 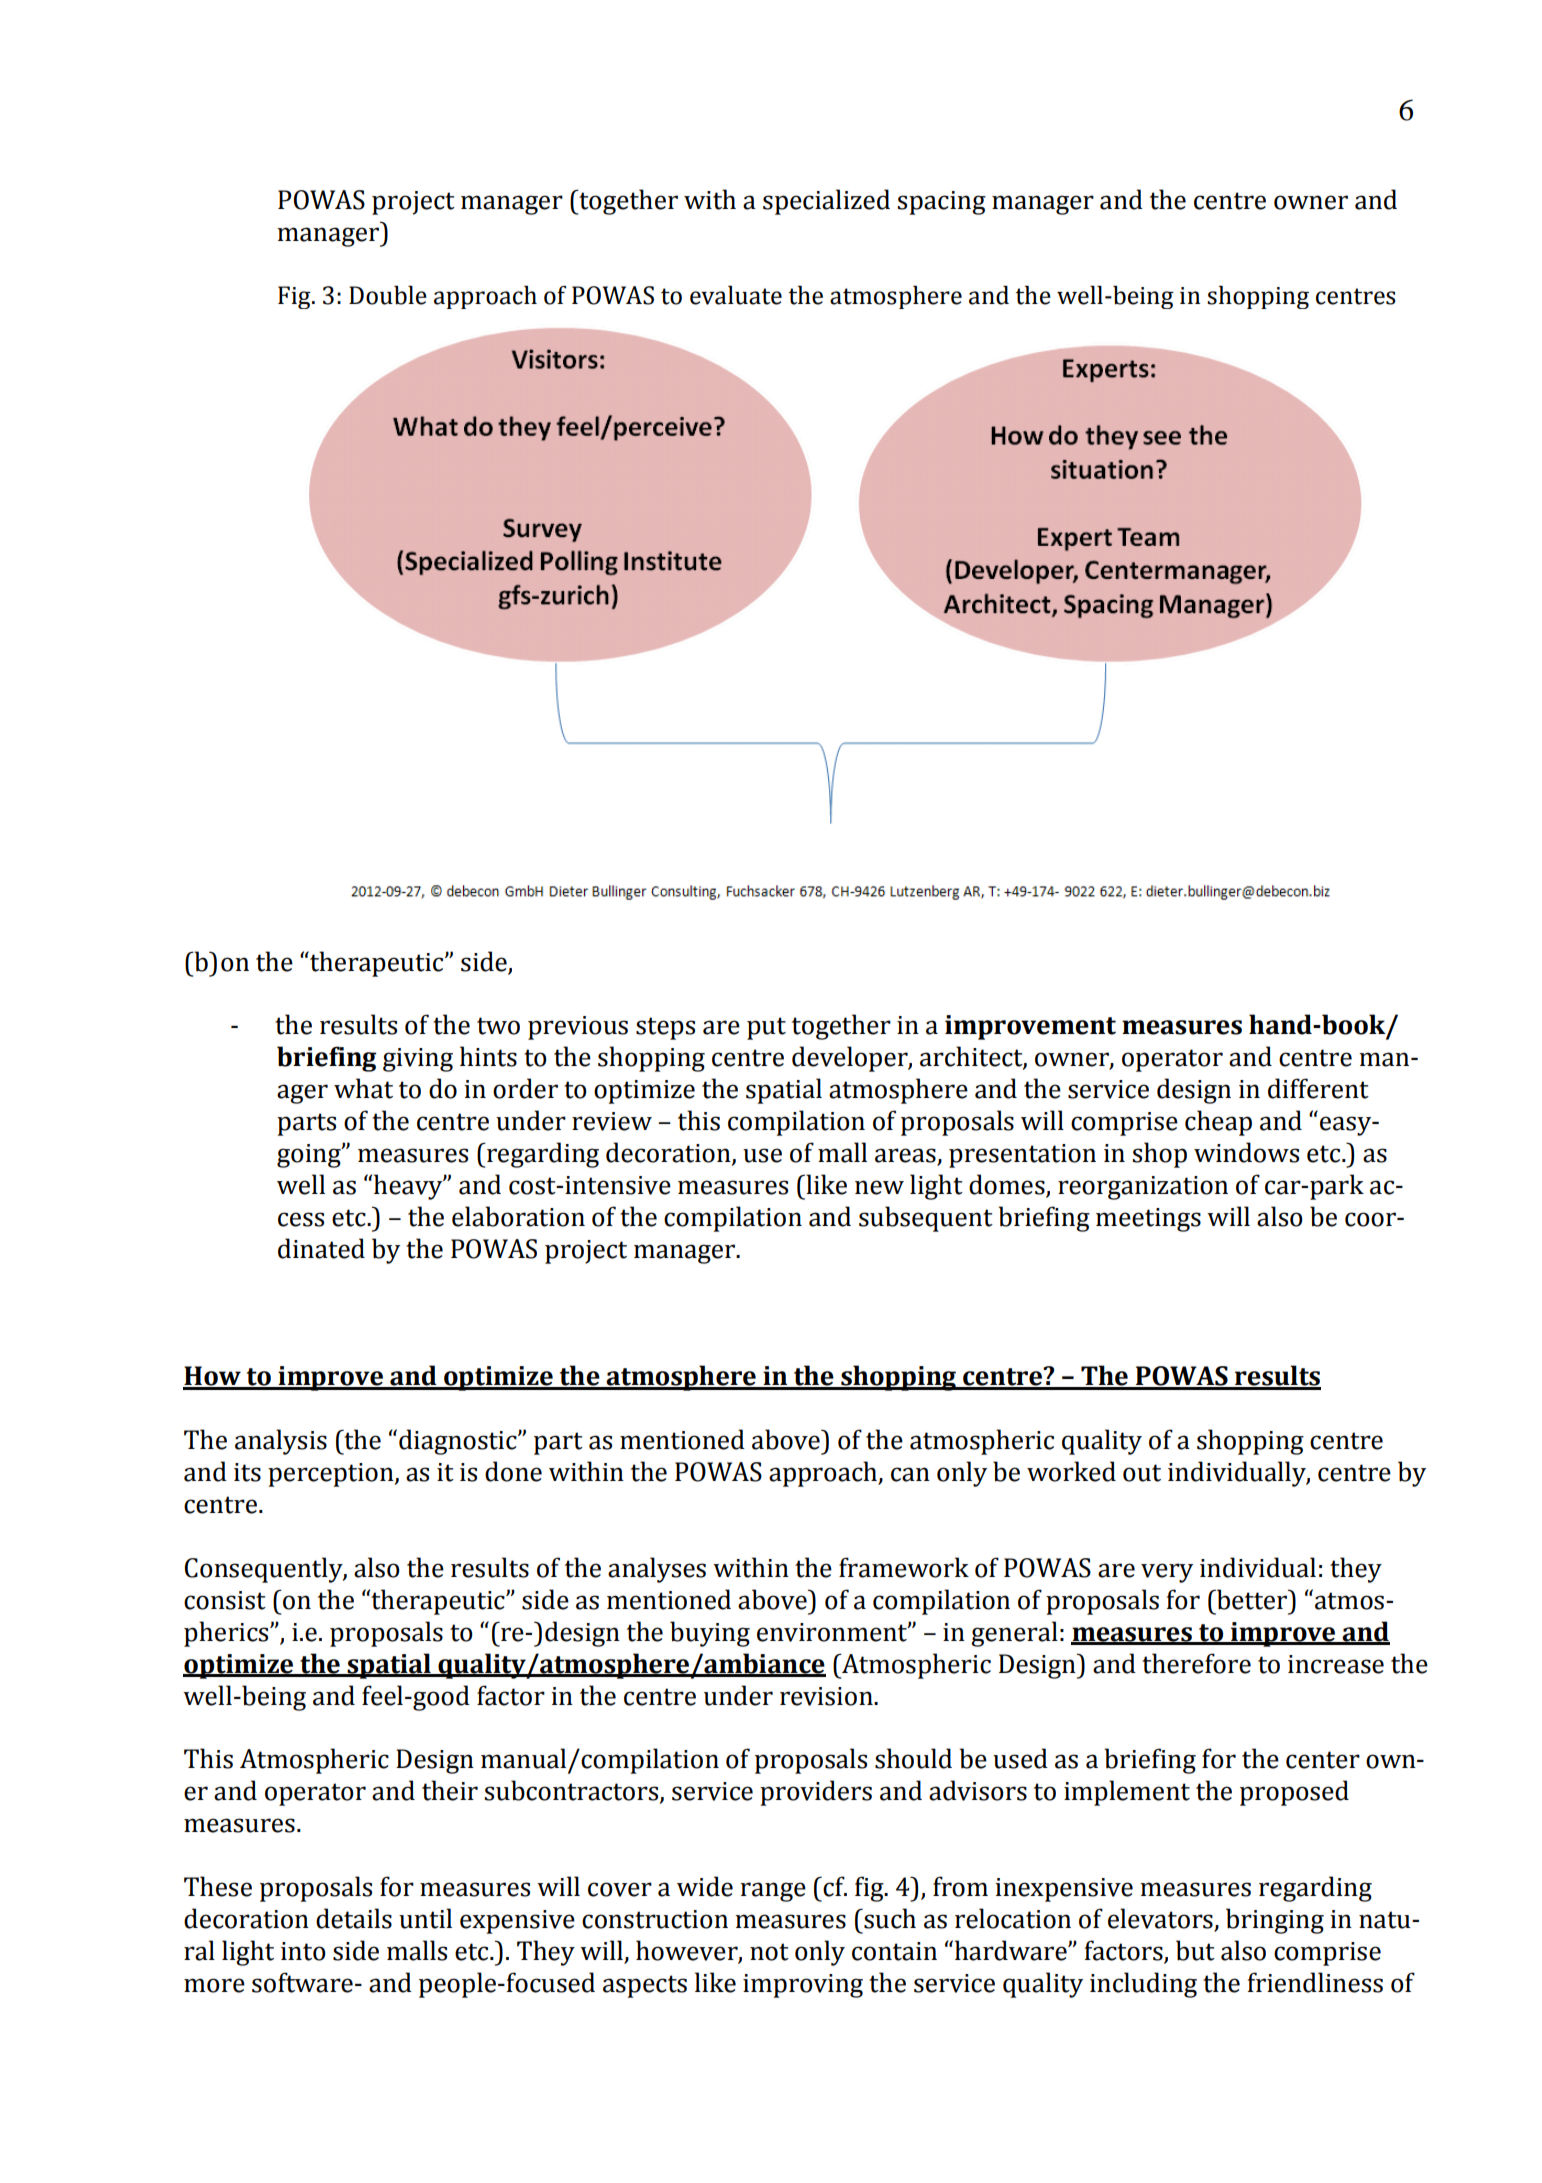 I want to click on evaluate, so click(x=736, y=295).
